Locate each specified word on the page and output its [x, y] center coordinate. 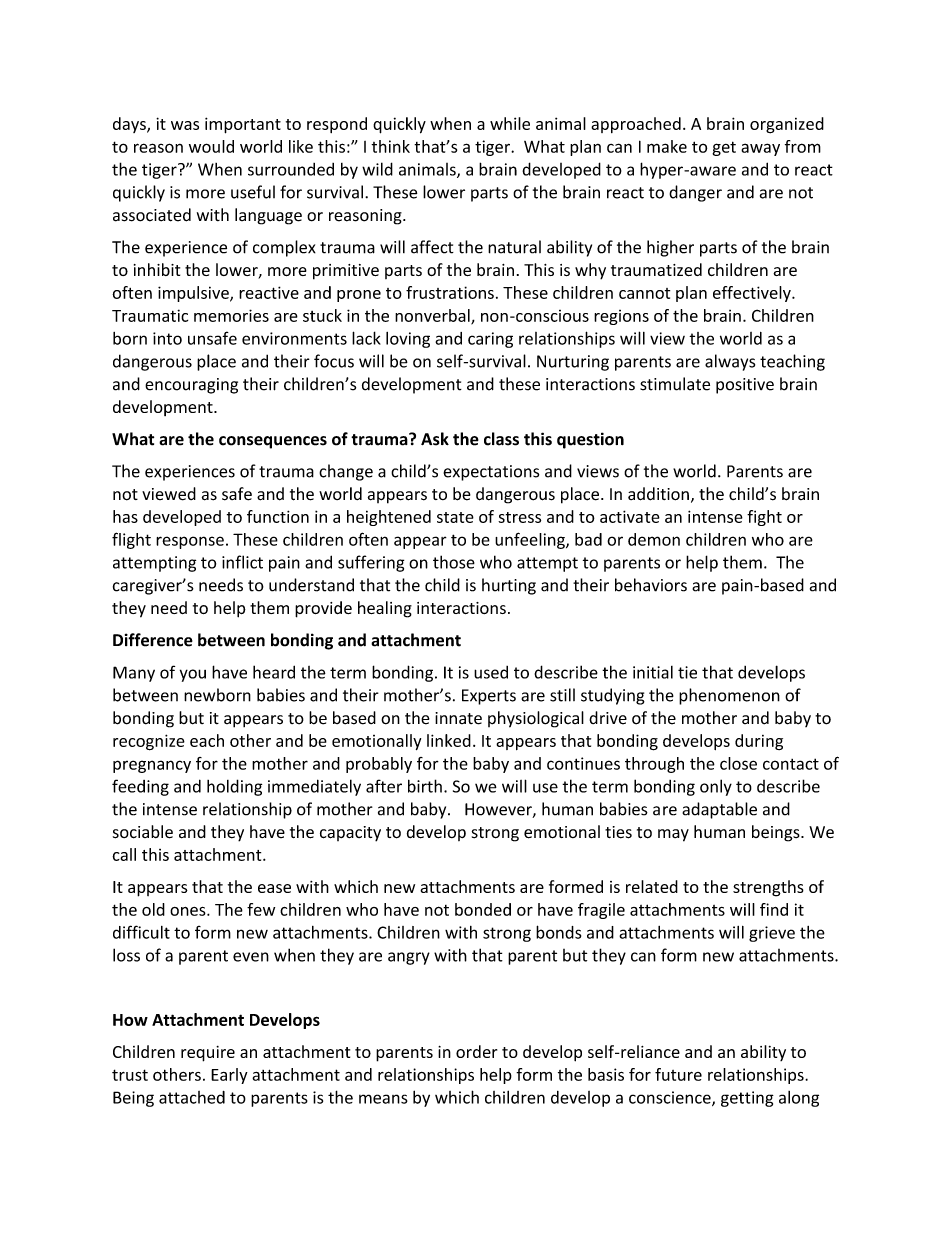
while [510, 123]
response [190, 542]
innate [458, 718]
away [760, 149]
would [211, 146]
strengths [768, 888]
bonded [483, 909]
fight [764, 518]
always [730, 362]
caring [490, 340]
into [167, 338]
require [208, 1054]
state [455, 517]
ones [189, 911]
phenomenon [729, 696]
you [193, 675]
